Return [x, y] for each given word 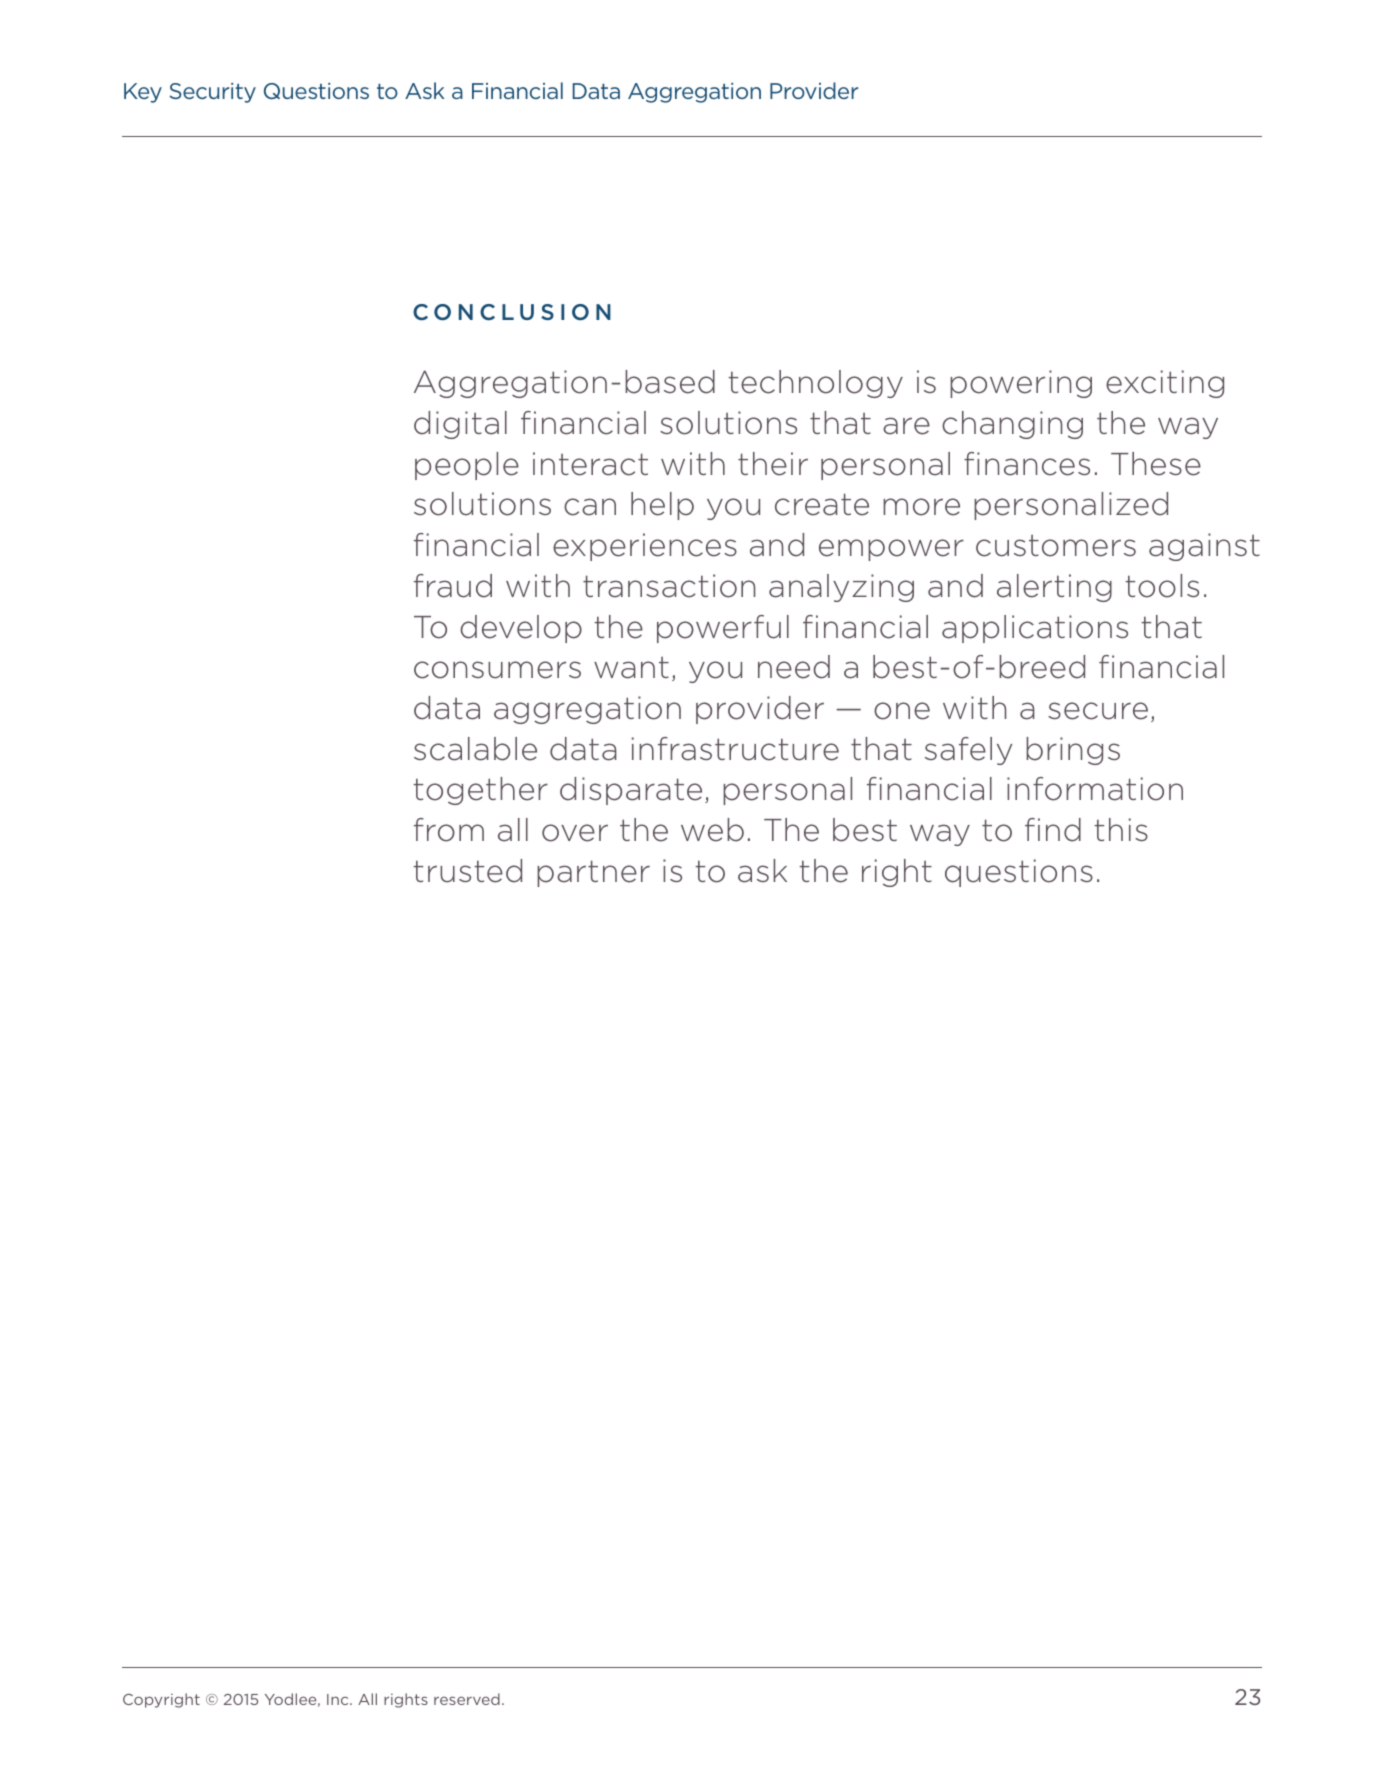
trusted [467, 871]
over [575, 833]
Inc [339, 1699]
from [449, 830]
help [662, 506]
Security [212, 93]
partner [593, 873]
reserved [467, 1699]
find [1053, 830]
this [1121, 829]
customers [1056, 546]
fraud [453, 586]
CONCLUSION [512, 312]
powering [1021, 384]
